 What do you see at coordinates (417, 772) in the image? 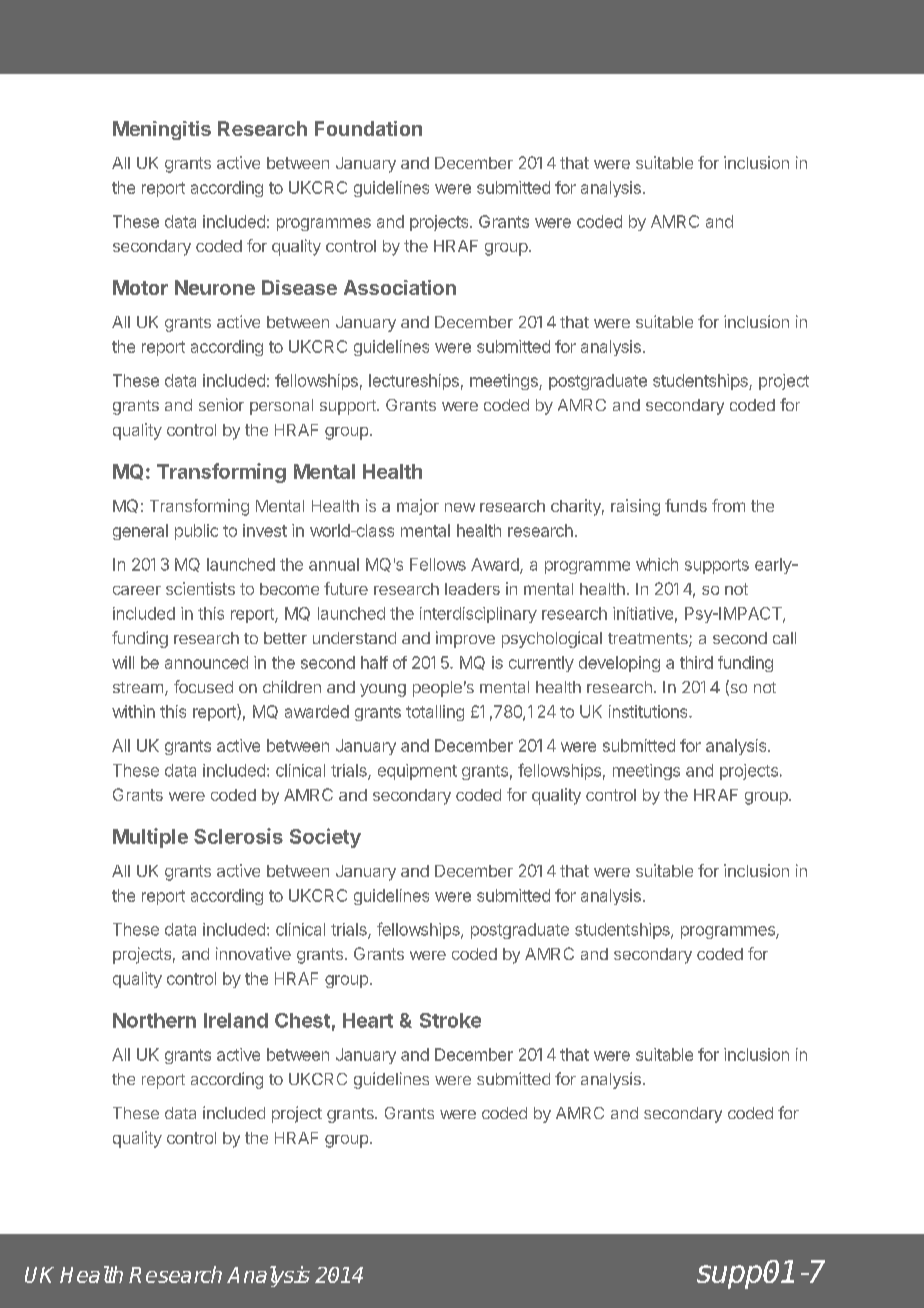
I see `equipment` at bounding box center [417, 772].
